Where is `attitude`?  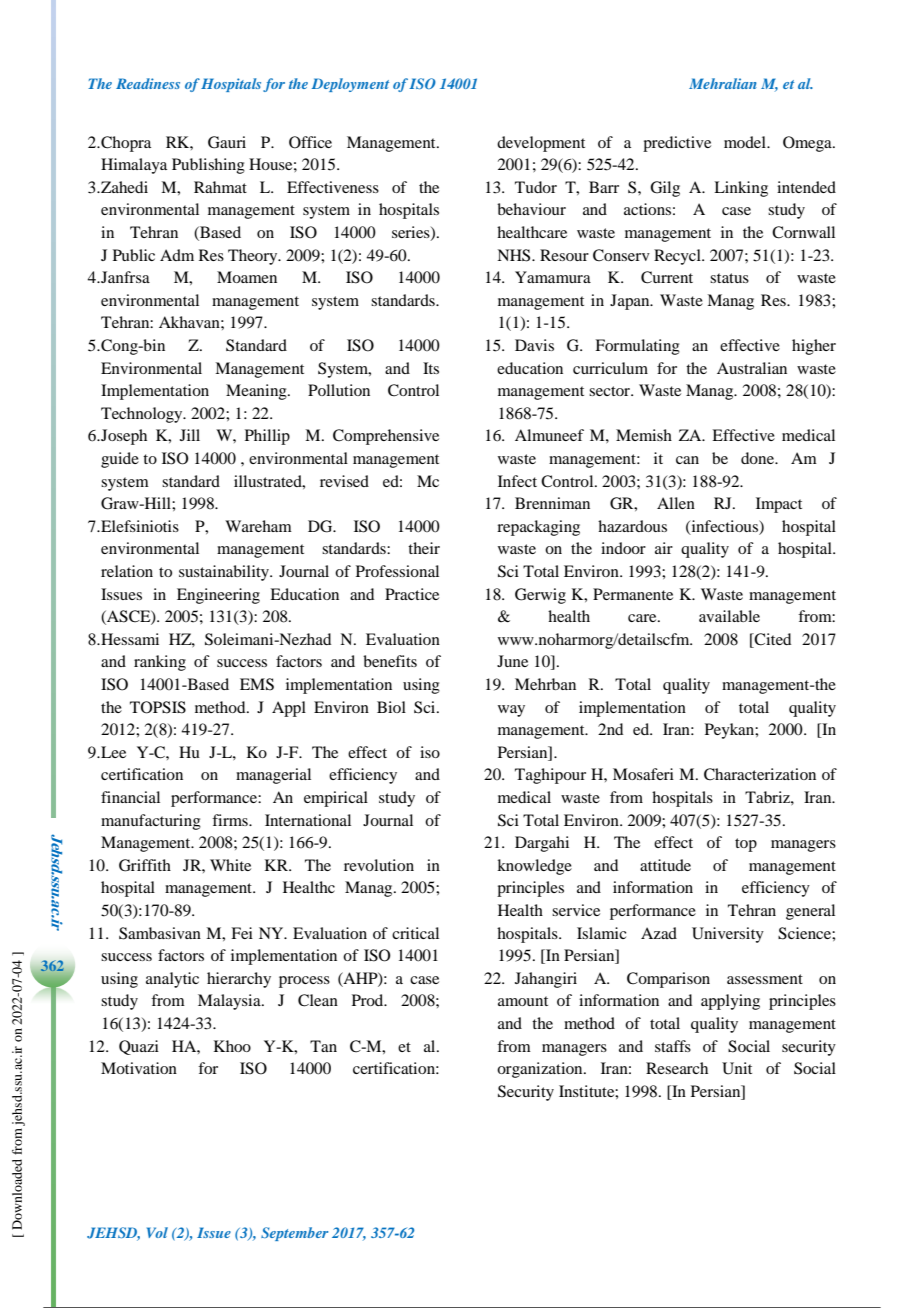
attitude is located at coordinates (665, 865).
